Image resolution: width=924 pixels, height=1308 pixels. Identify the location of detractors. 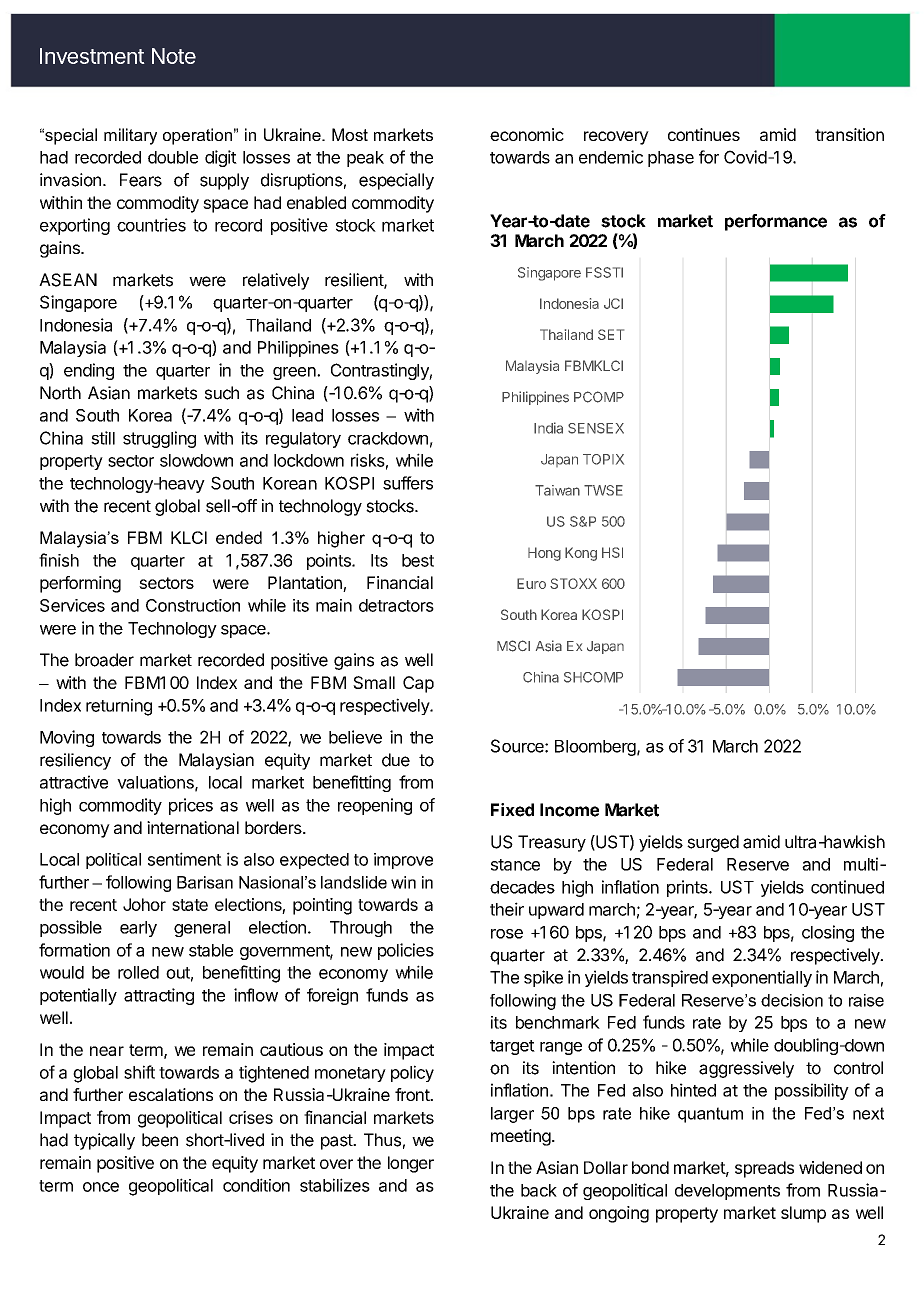
(396, 605).
